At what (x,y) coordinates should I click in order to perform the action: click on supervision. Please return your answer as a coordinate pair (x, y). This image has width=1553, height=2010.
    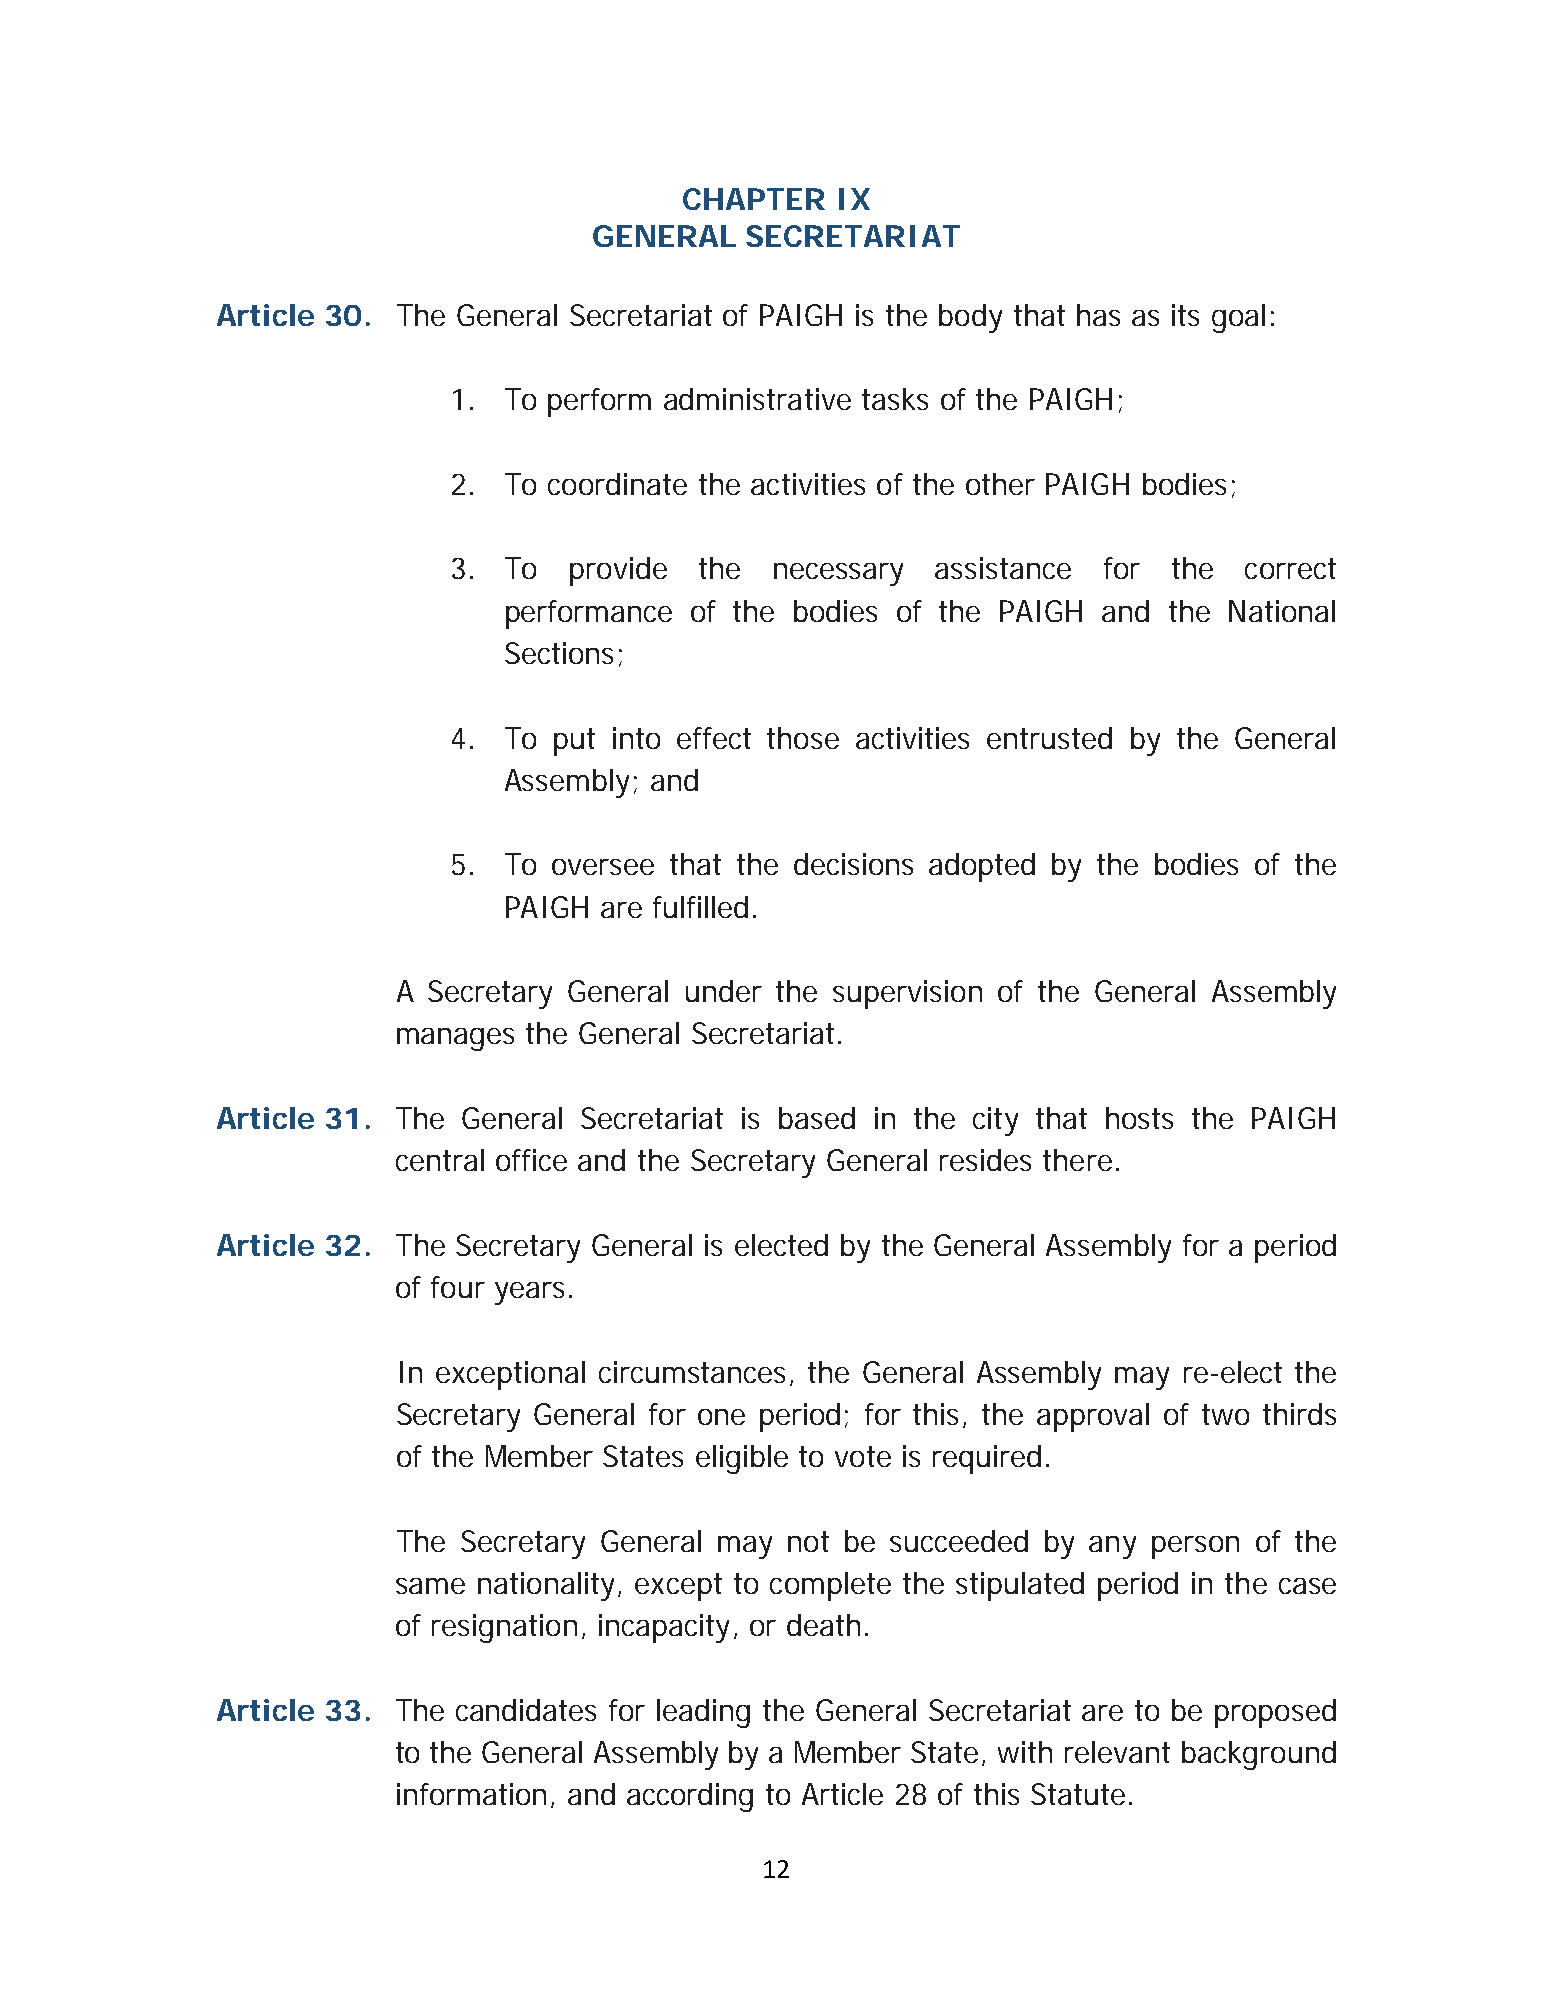
    Looking at the image, I should click on (907, 994).
